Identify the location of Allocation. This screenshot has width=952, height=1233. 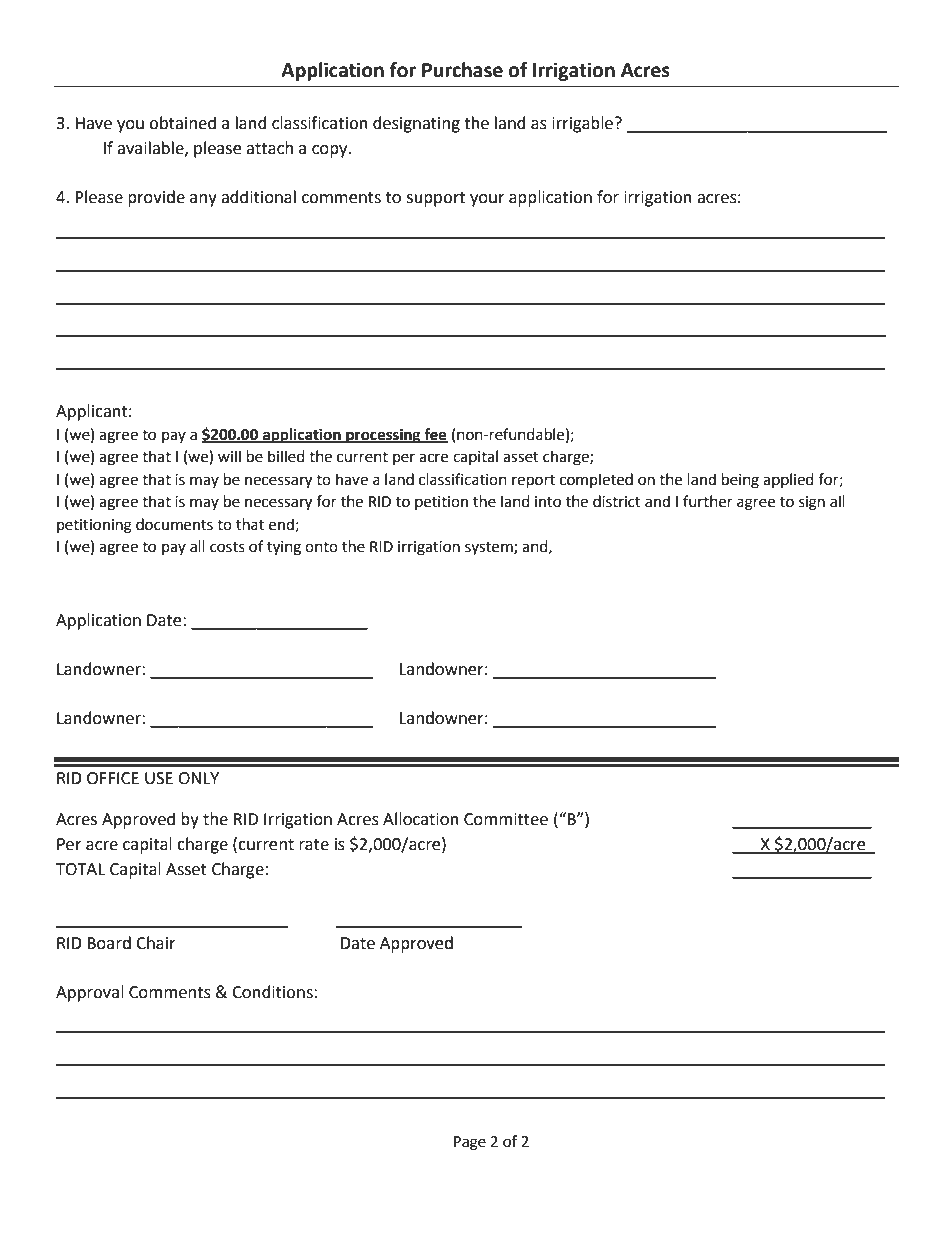
(421, 819).
